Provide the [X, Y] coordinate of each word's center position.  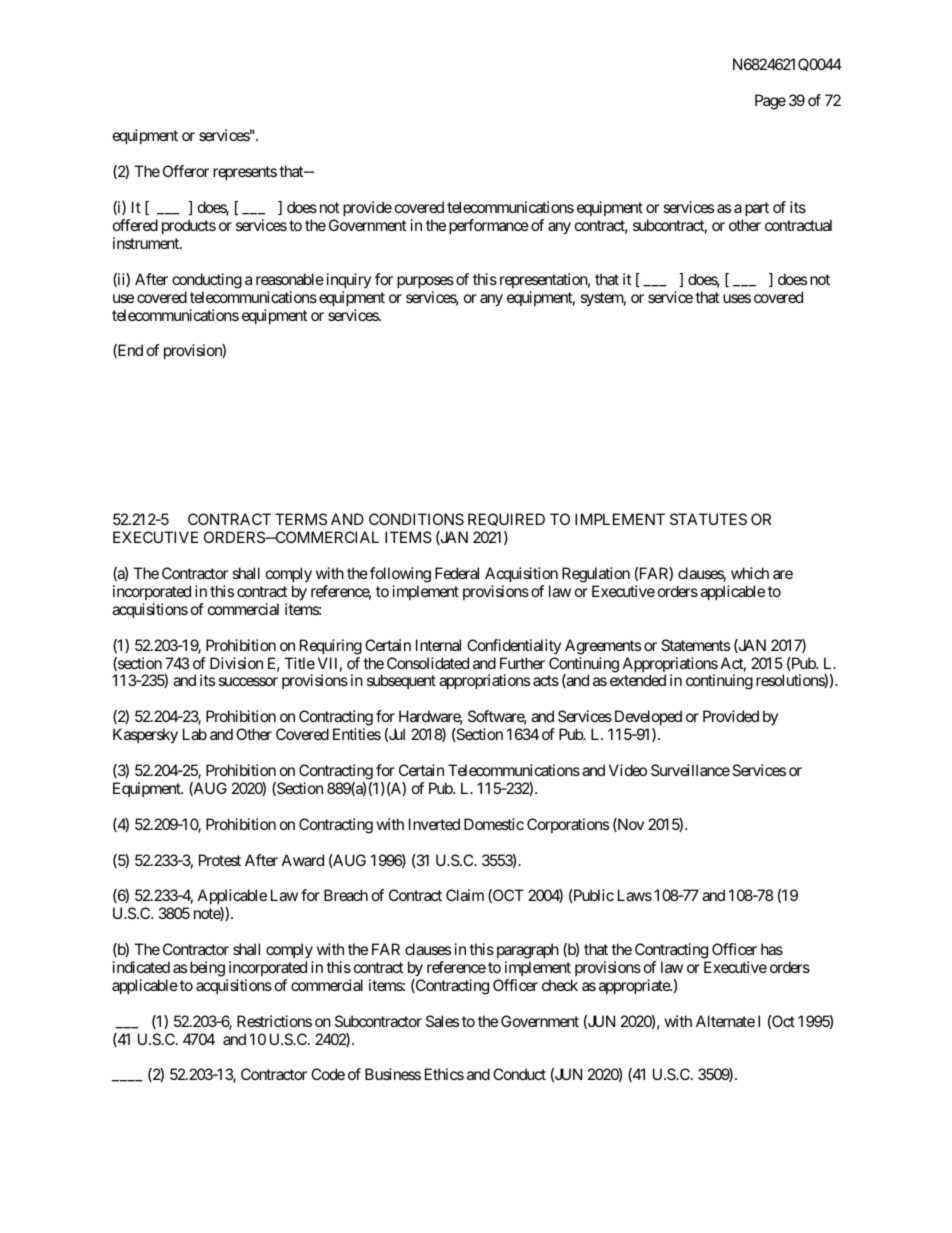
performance [489, 226]
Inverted [434, 824]
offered [135, 225]
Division [236, 663]
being [207, 969]
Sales [442, 1021]
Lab [195, 734]
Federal [457, 573]
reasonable [290, 279]
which [750, 573]
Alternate [725, 1021]
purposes [425, 282]
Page [770, 102]
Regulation [596, 575]
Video [628, 770]
